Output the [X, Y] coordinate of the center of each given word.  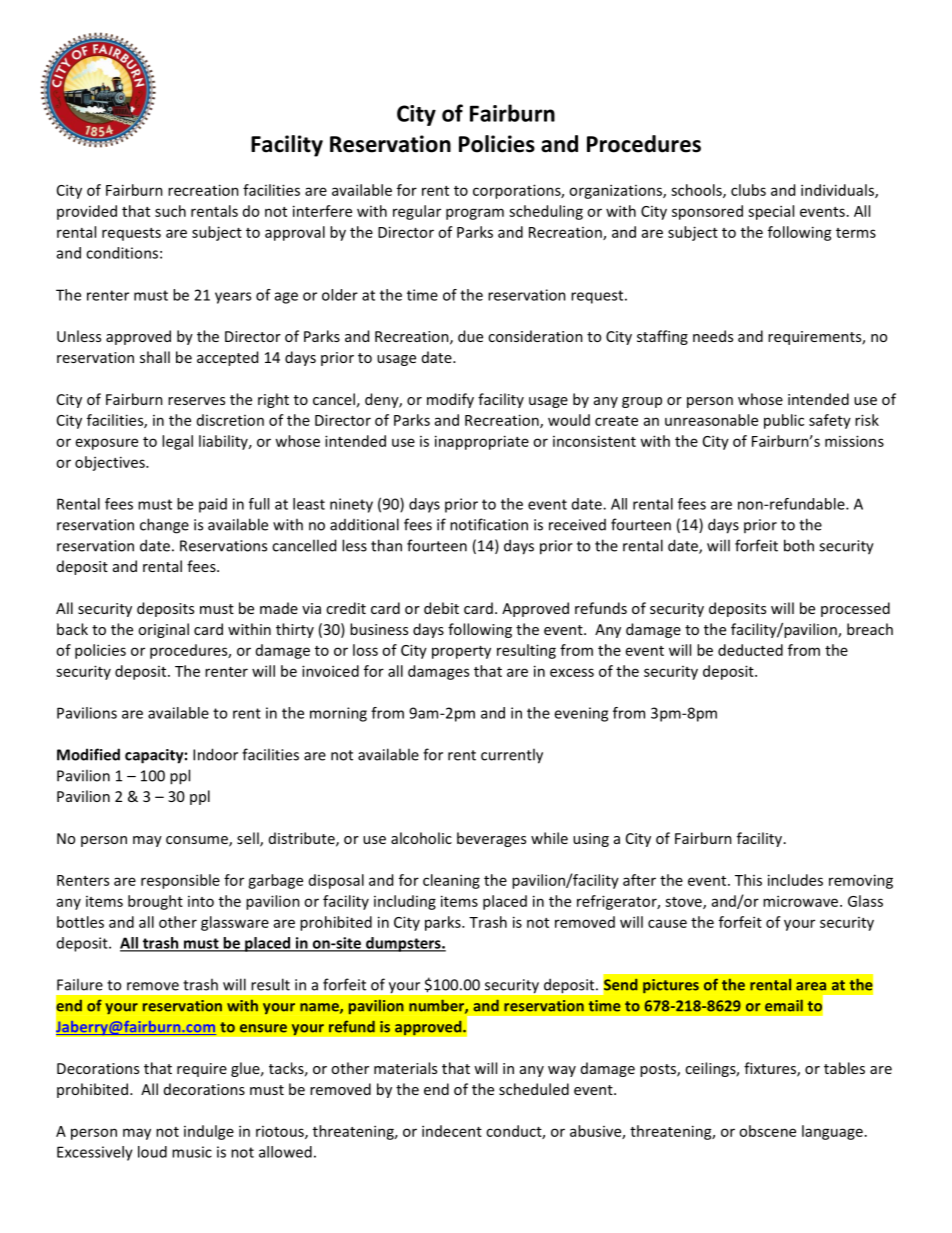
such [170, 211]
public [784, 421]
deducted [750, 650]
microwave [802, 901]
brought [155, 902]
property [461, 652]
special [771, 212]
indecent [452, 1131]
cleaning [451, 881]
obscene [767, 1131]
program [475, 214]
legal [177, 442]
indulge [209, 1132]
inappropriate [482, 442]
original [163, 630]
